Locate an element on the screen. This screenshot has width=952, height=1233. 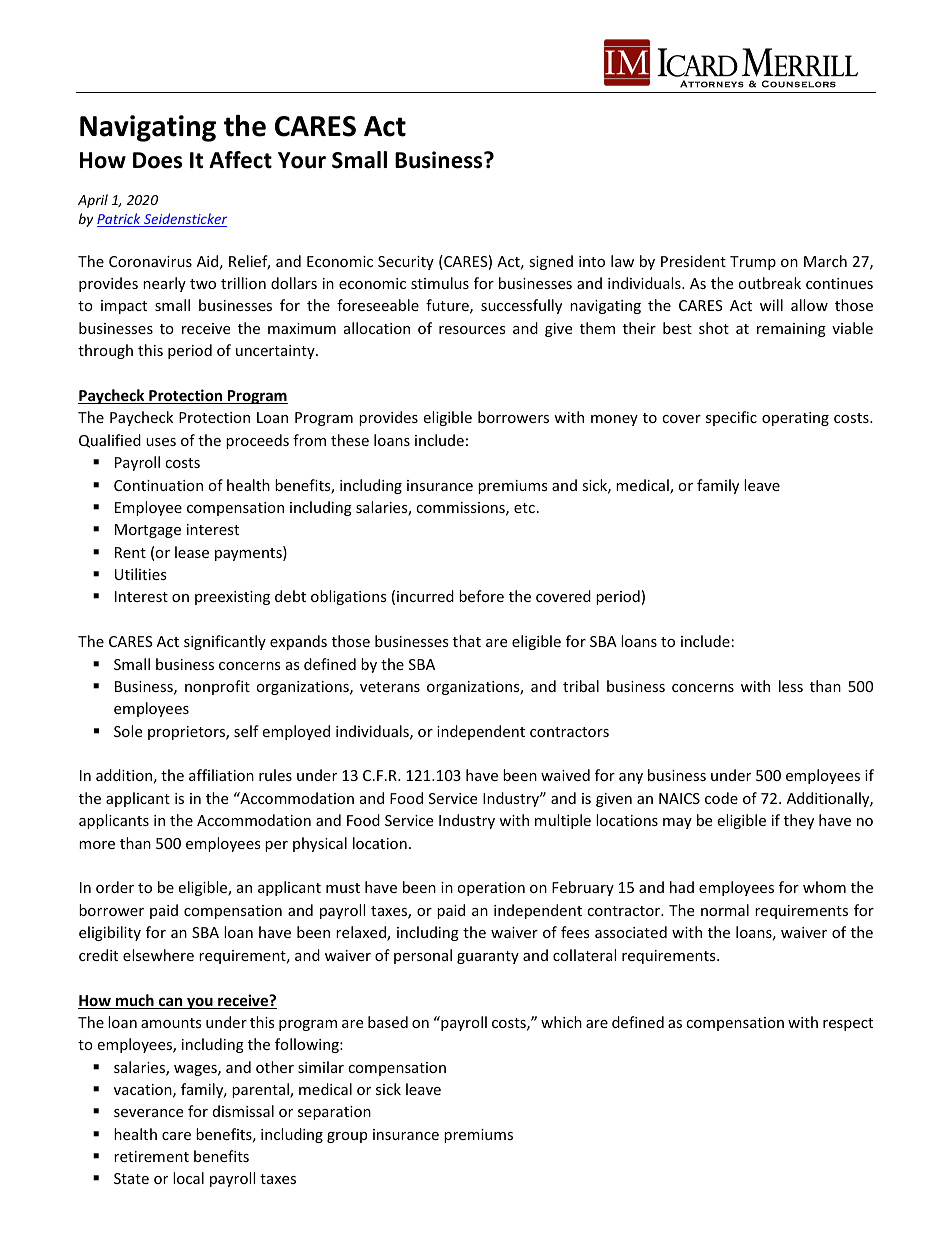
uses is located at coordinates (161, 442).
